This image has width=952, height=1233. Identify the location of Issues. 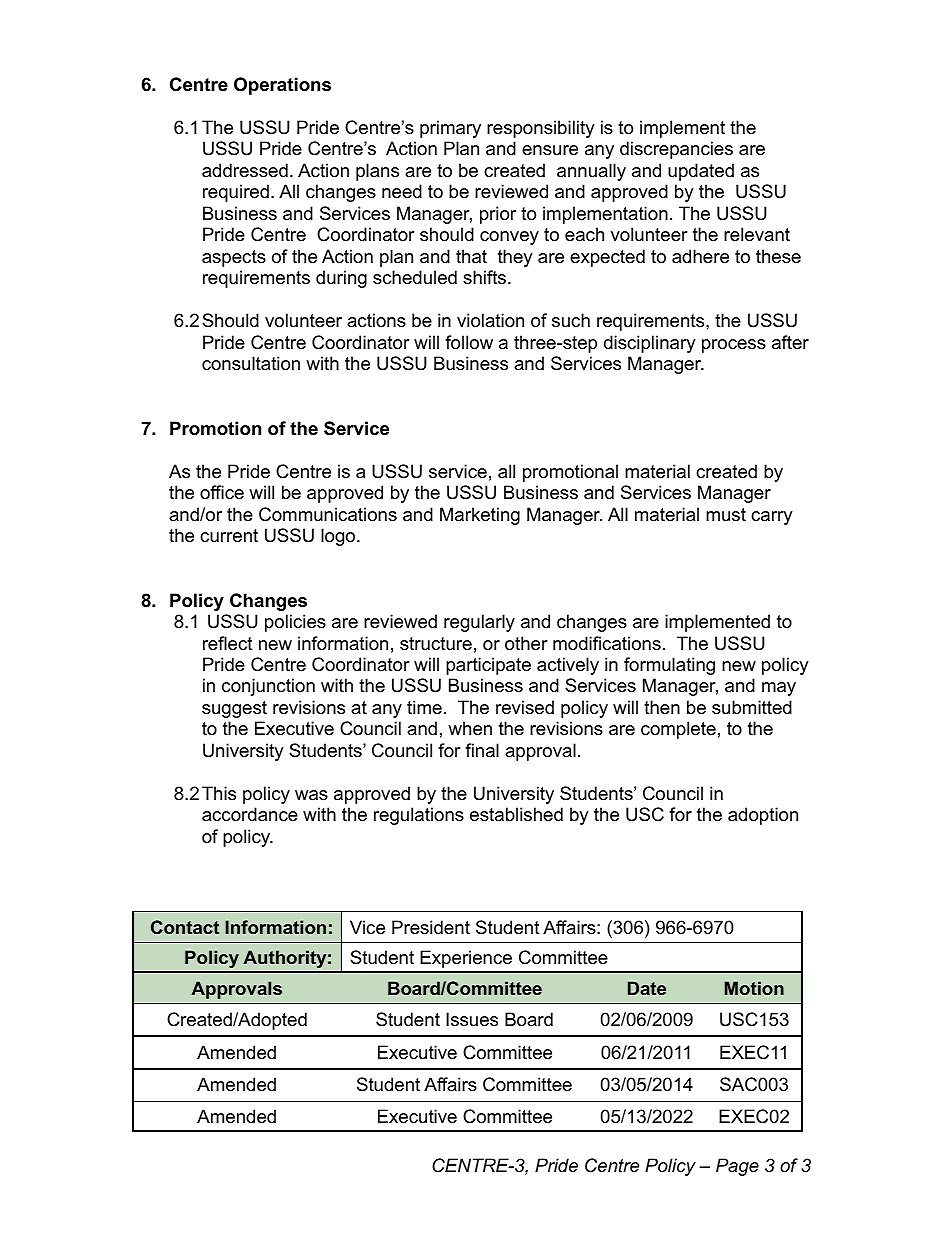
(472, 1019).
